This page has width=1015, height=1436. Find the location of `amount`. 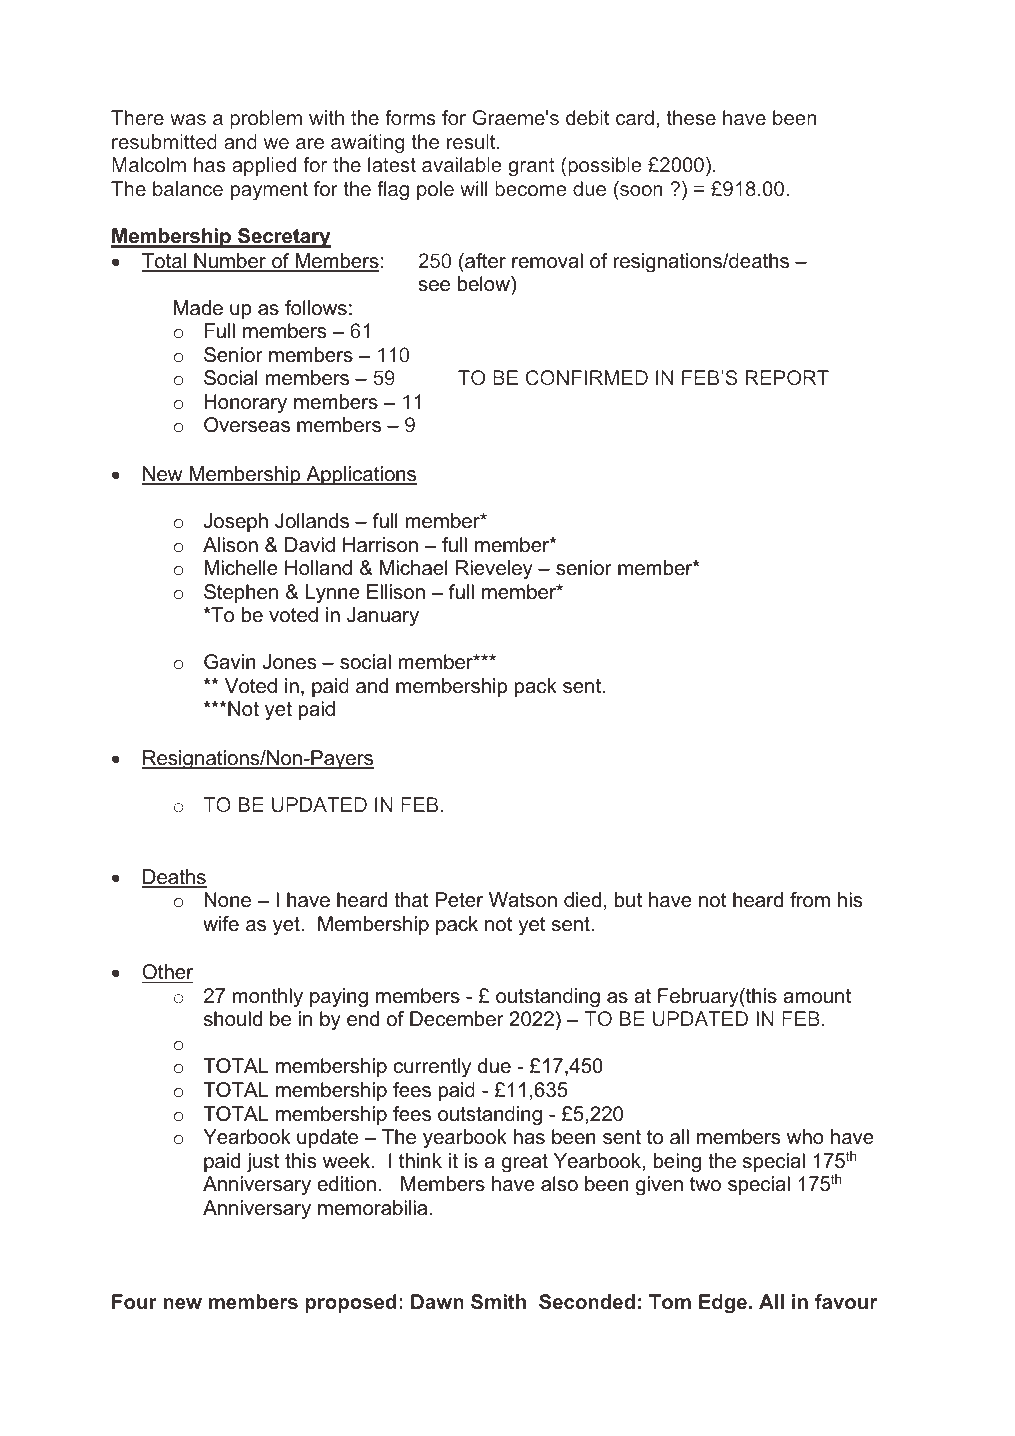

amount is located at coordinates (817, 996).
